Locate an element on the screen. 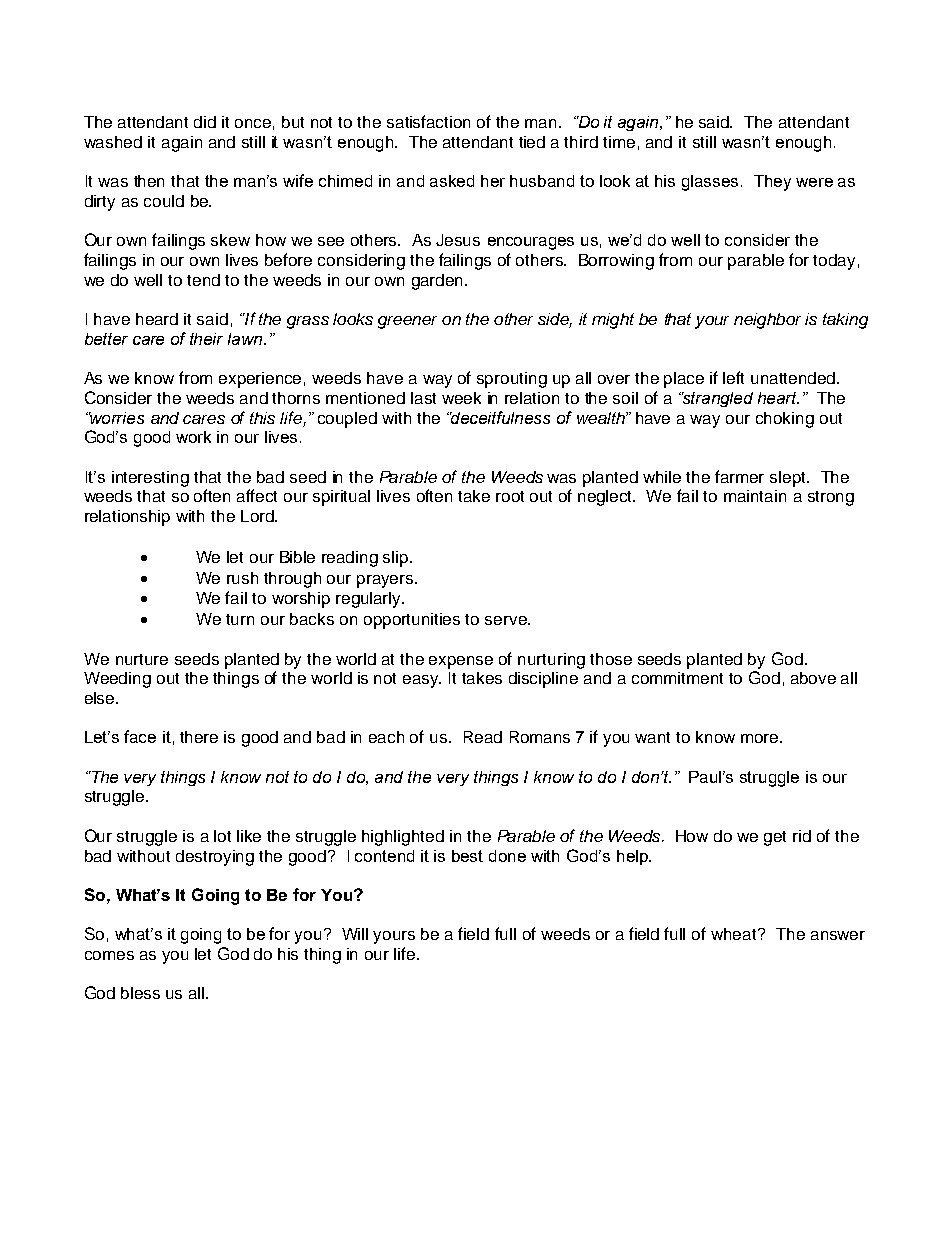 The width and height of the screenshot is (952, 1233). rush is located at coordinates (242, 578).
